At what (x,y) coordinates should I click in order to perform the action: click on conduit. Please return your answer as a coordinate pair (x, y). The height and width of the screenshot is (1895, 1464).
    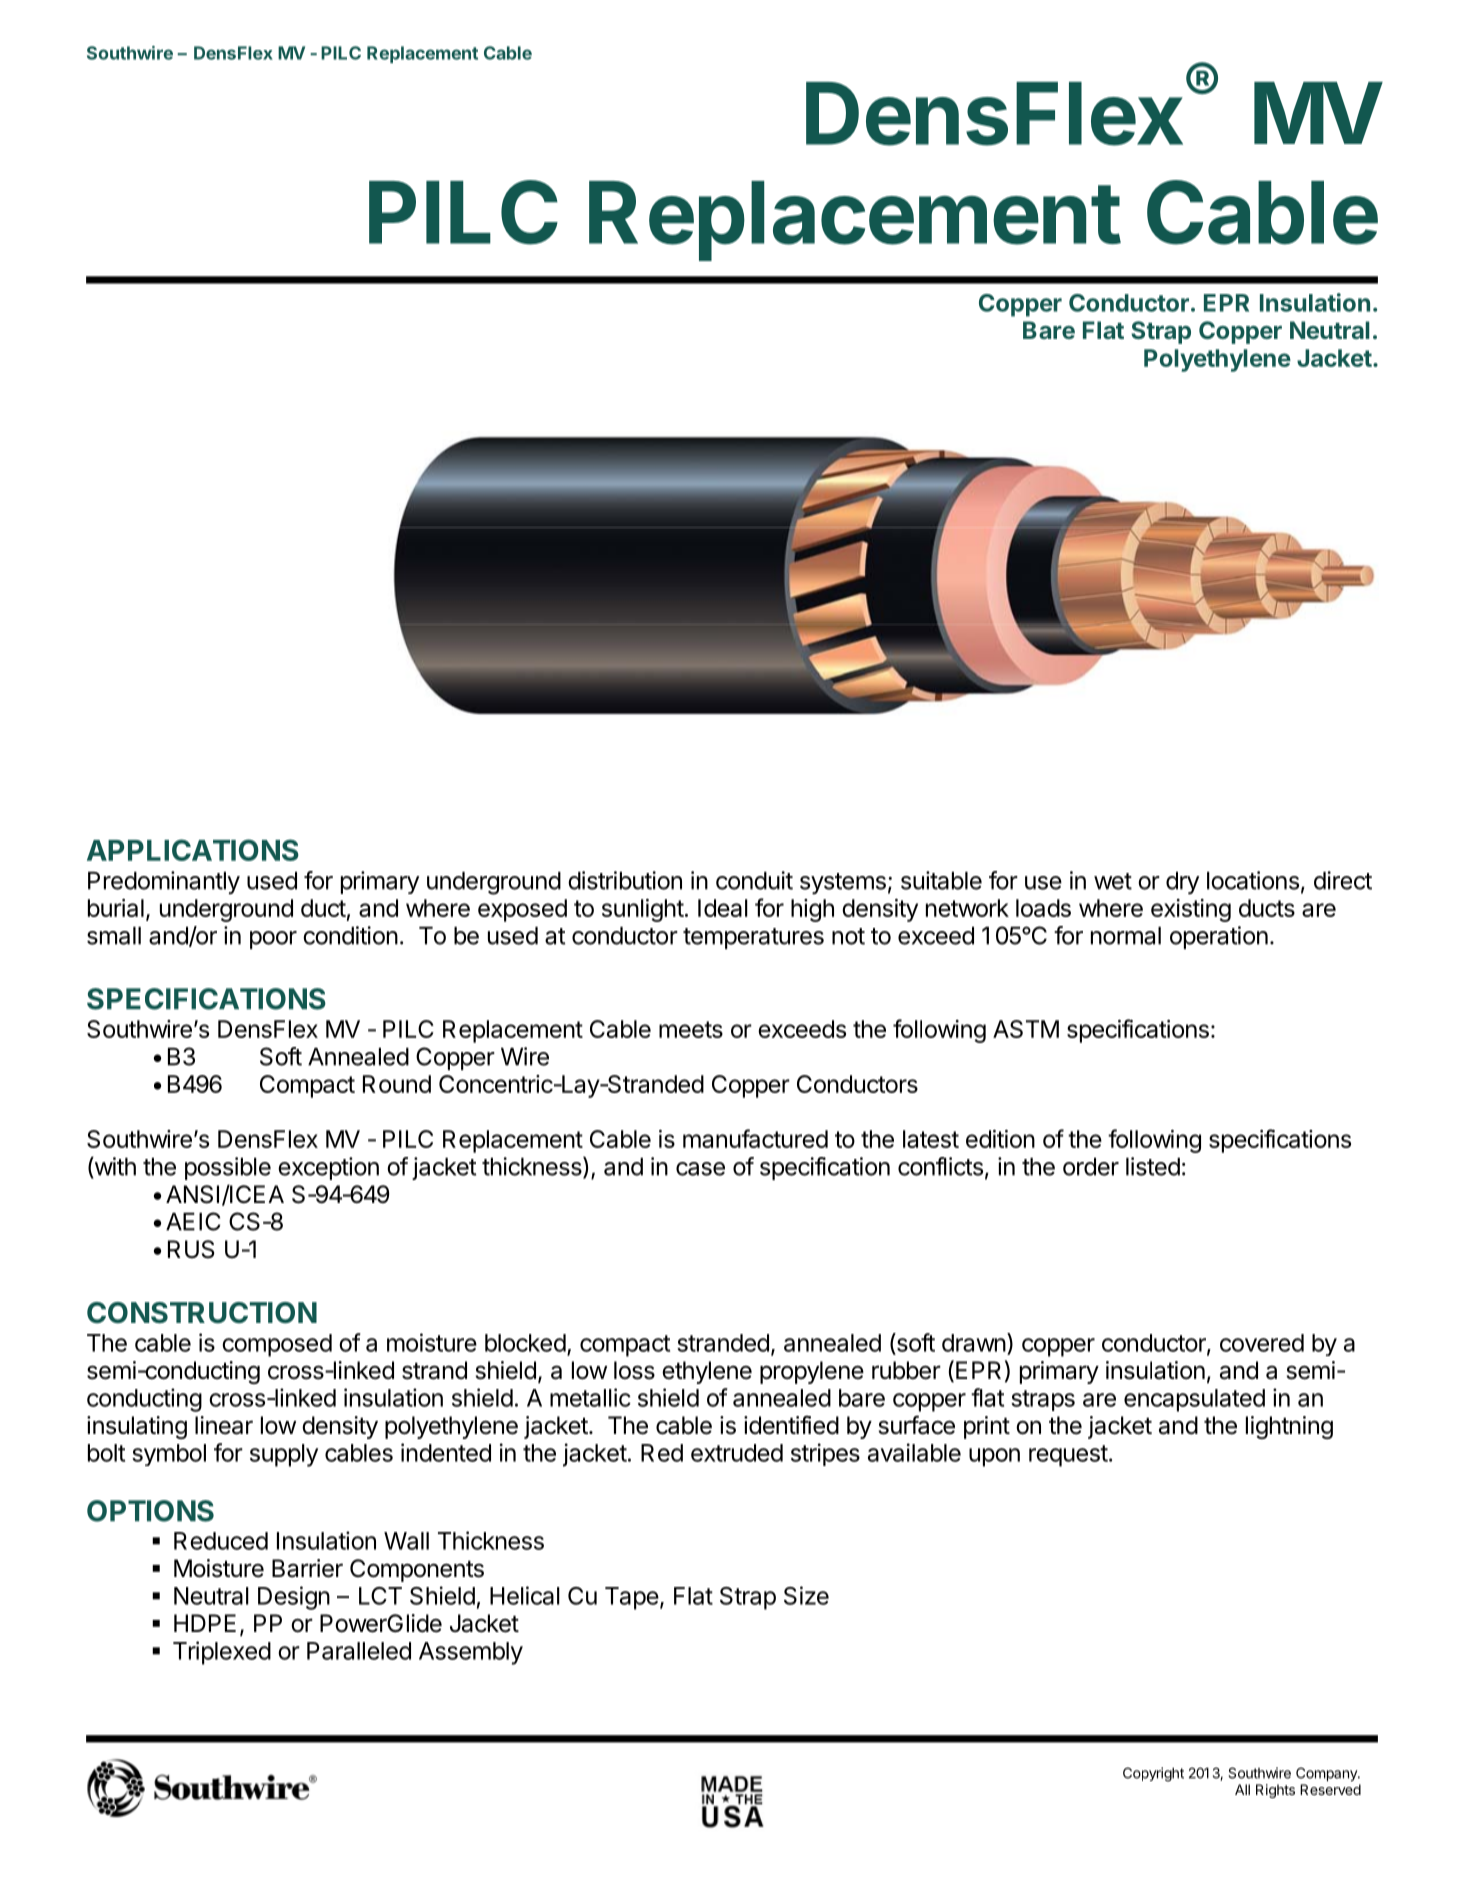
    Looking at the image, I should click on (754, 880).
